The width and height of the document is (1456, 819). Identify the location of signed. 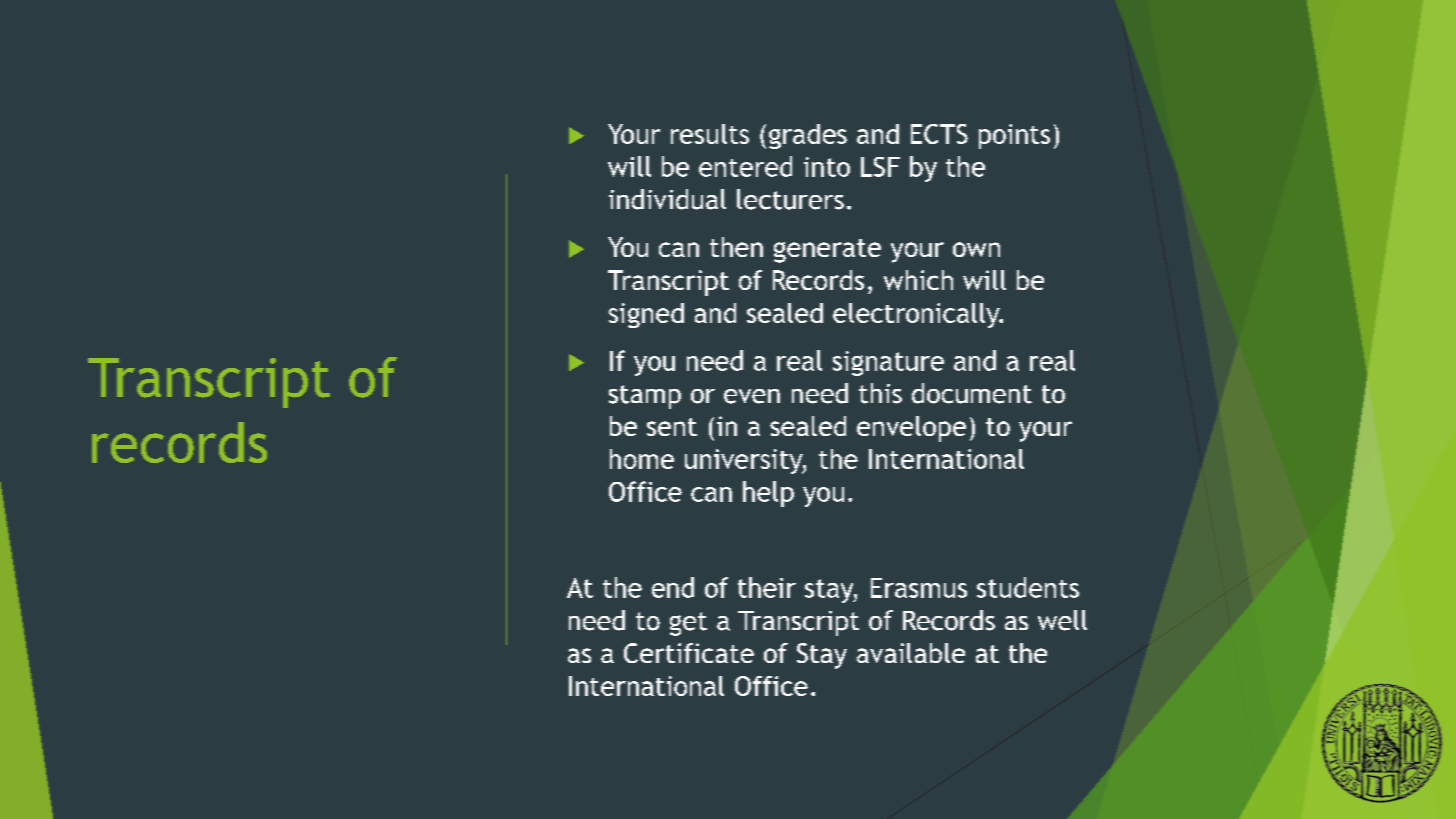
(646, 315).
